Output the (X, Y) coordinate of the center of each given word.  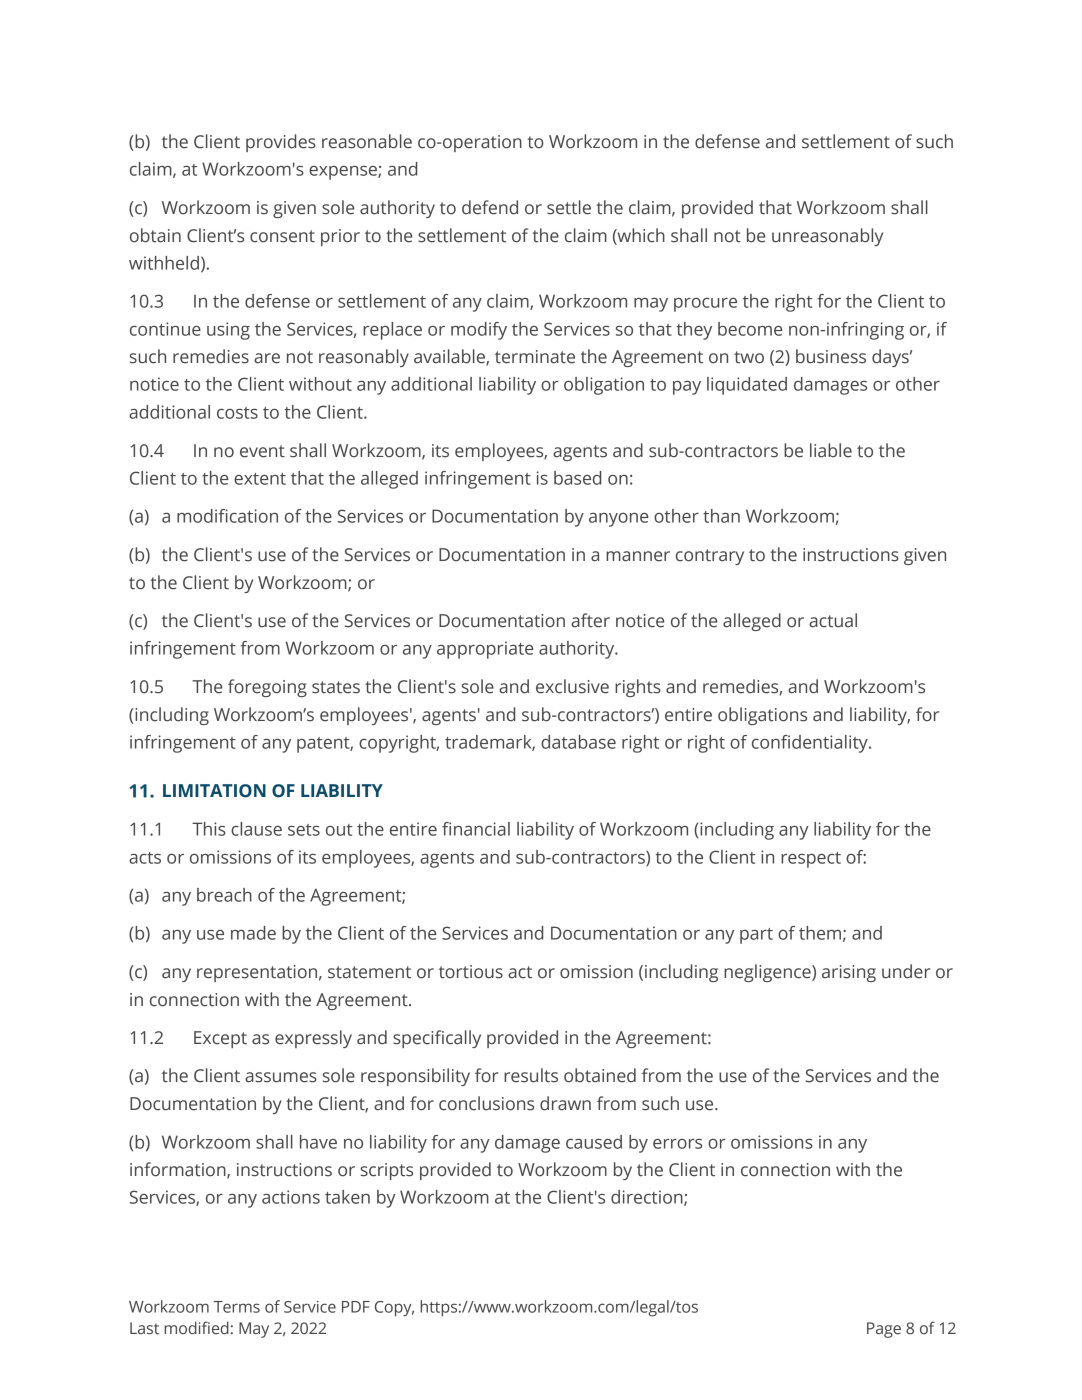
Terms (237, 1307)
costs (237, 413)
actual (833, 620)
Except (220, 1039)
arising (849, 973)
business (831, 356)
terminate (535, 357)
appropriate (485, 650)
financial (476, 829)
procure (705, 305)
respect (811, 860)
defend (490, 207)
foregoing (267, 688)
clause (256, 829)
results (531, 1075)
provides (281, 143)
